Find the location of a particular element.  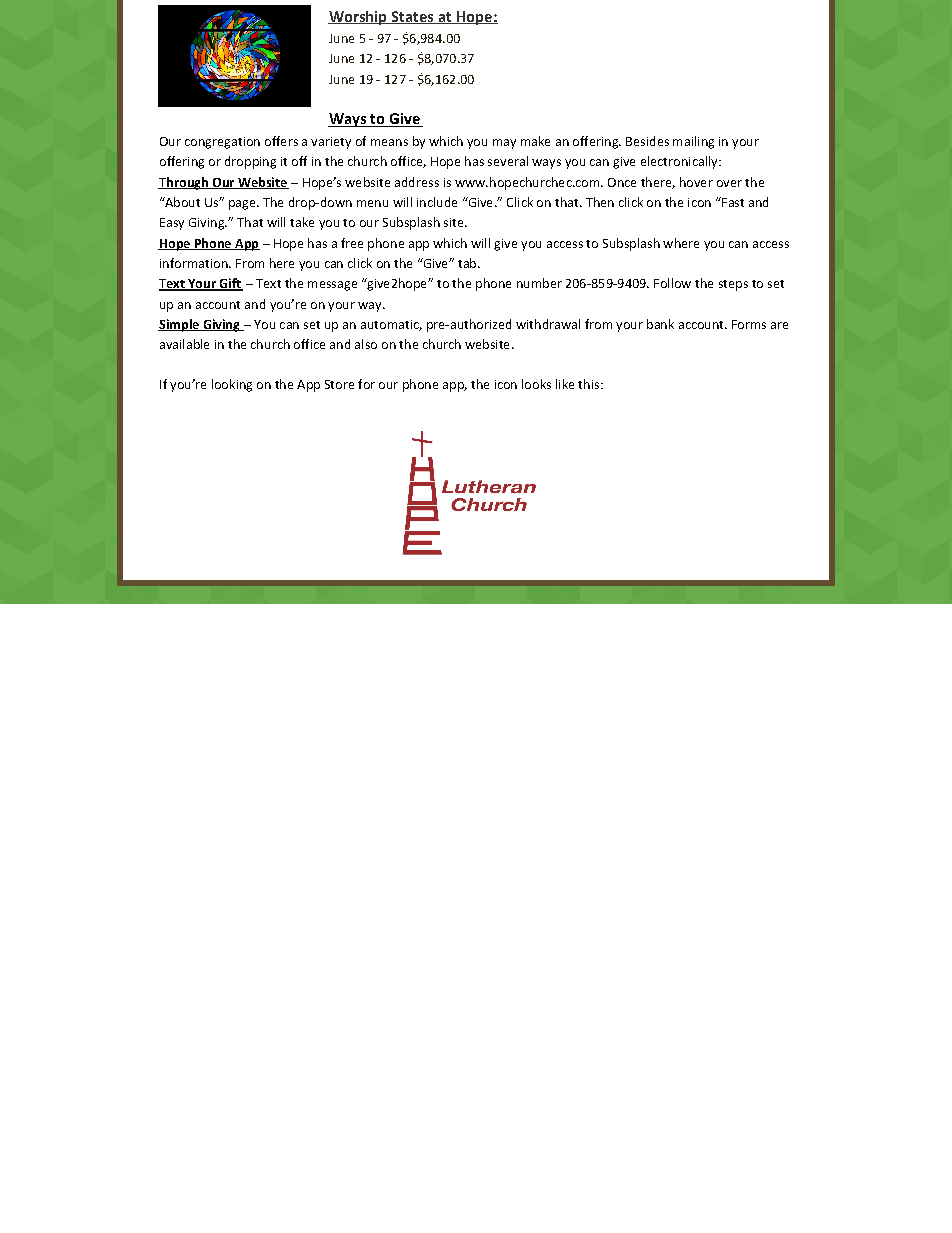

page is located at coordinates (243, 205).
